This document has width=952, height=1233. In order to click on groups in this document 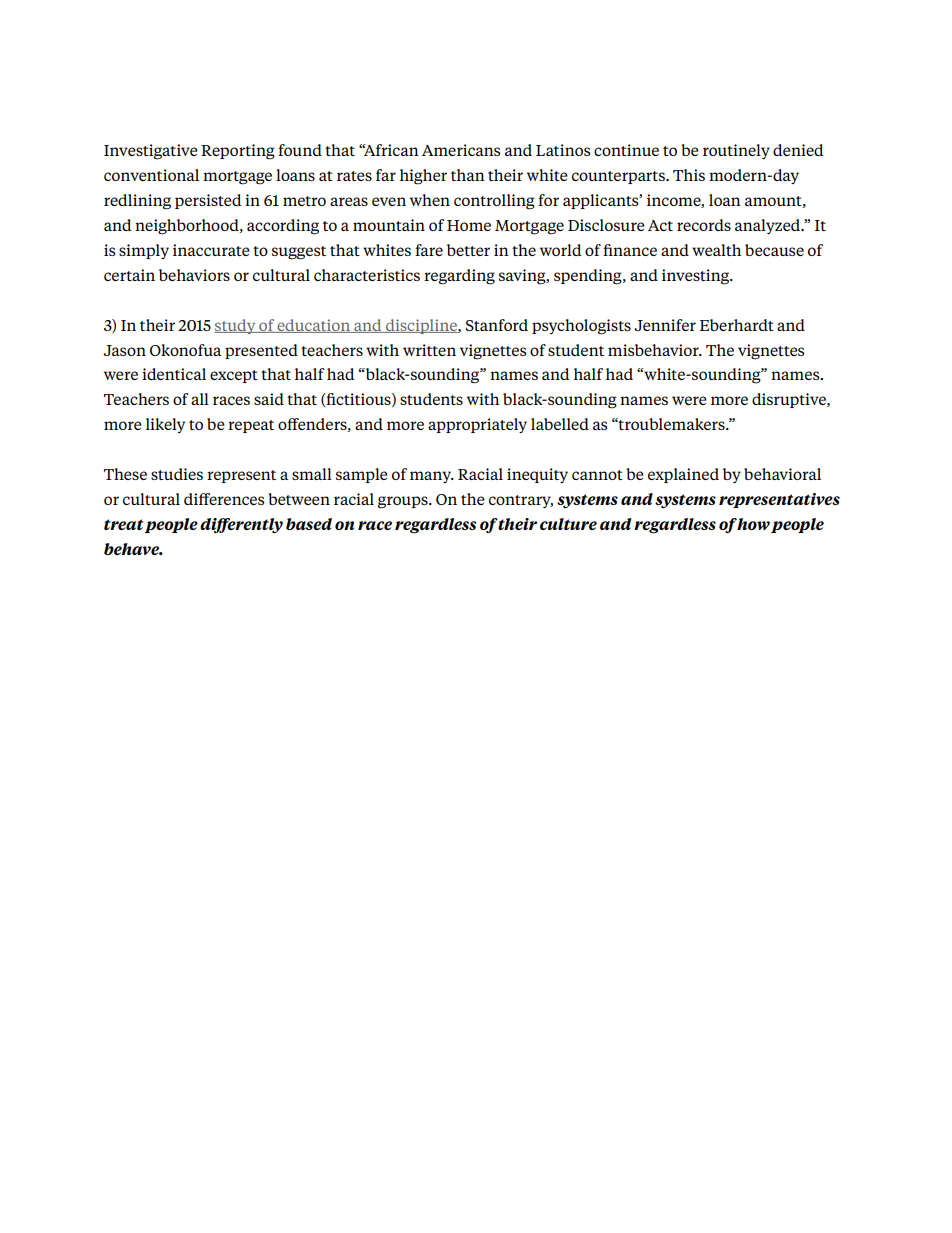, I will do `click(404, 502)`.
